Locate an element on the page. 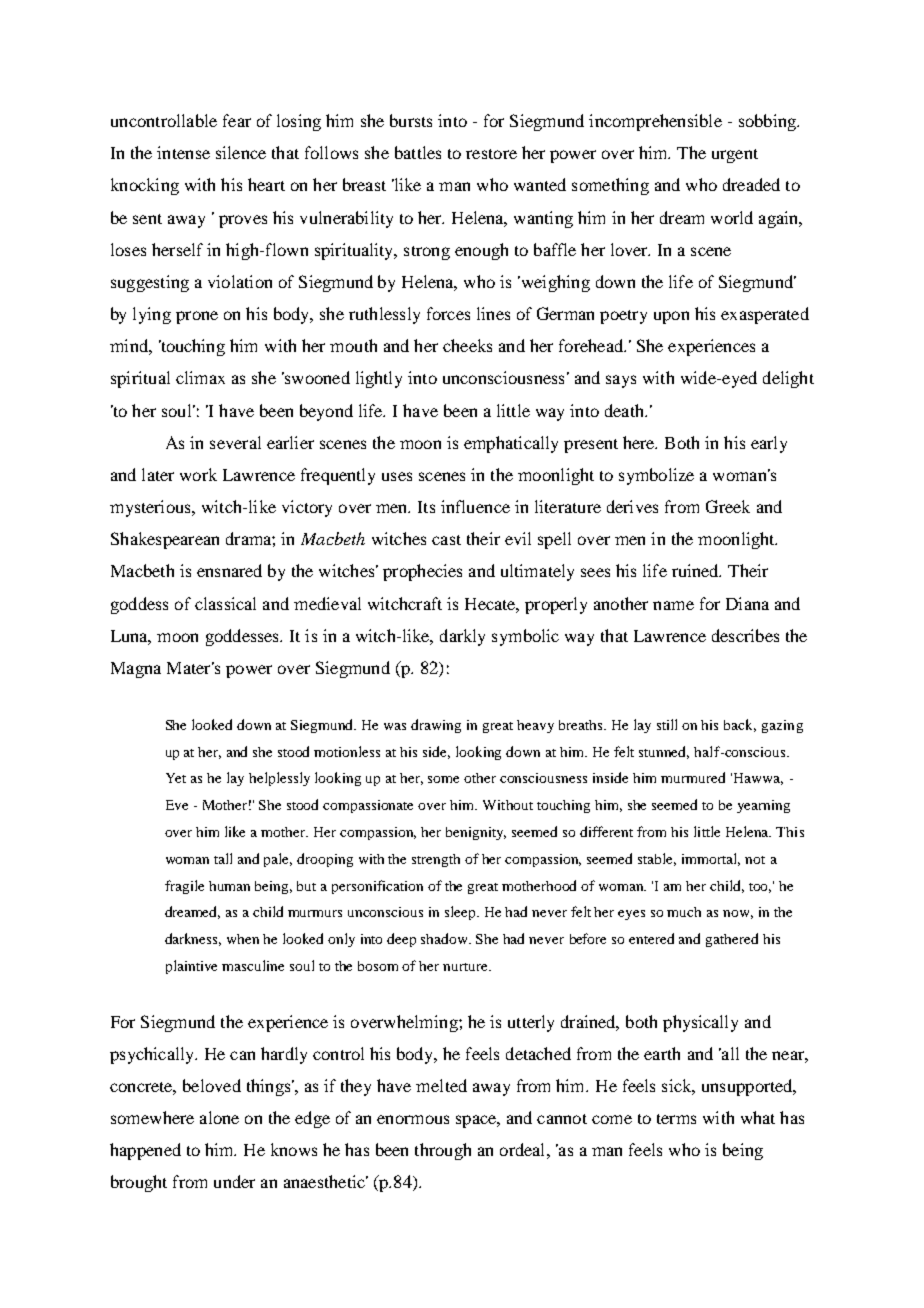 The height and width of the image is (1308, 924). early is located at coordinates (769, 444).
